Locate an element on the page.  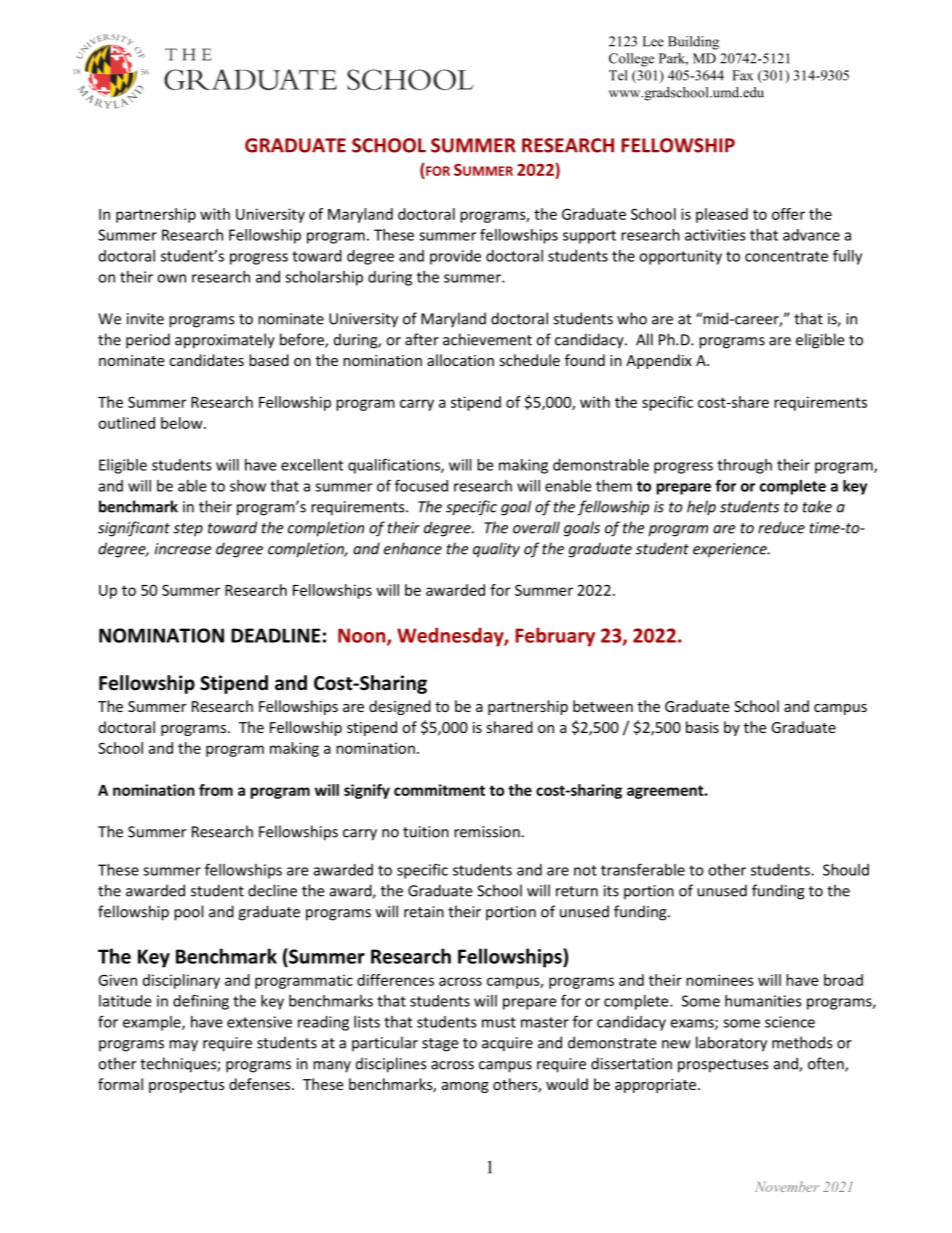
Fax is located at coordinates (742, 75).
